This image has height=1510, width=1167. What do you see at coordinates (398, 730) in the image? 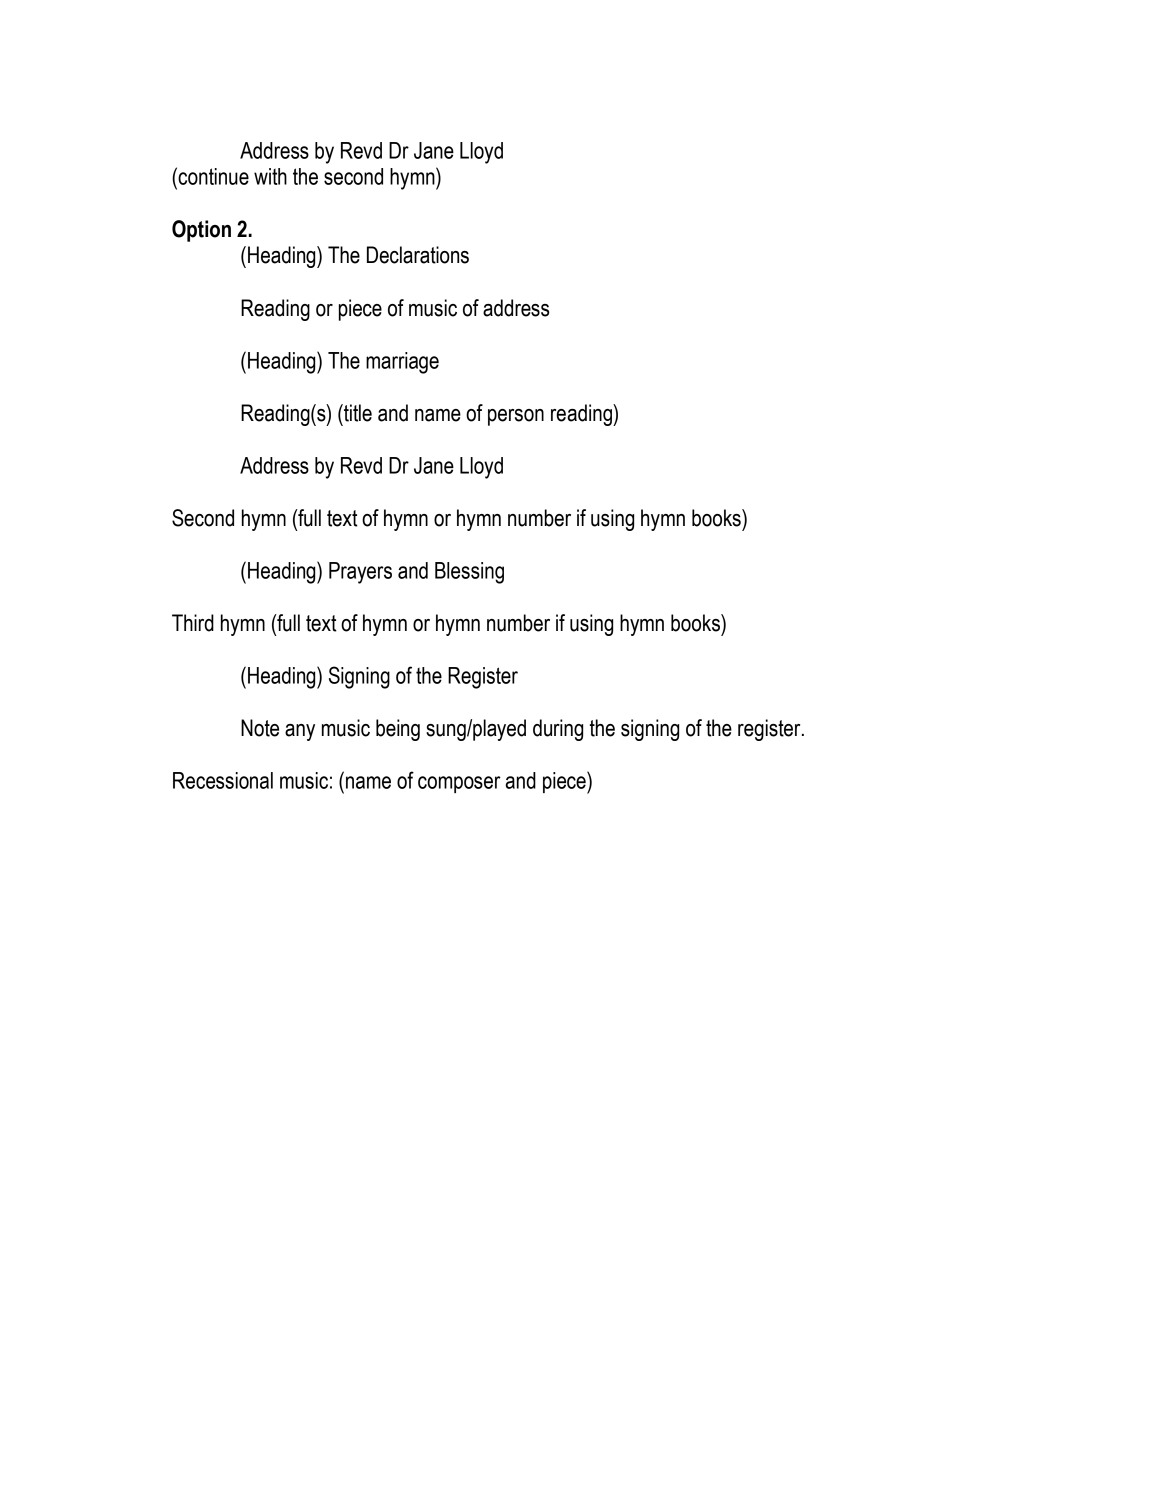
I see `being` at bounding box center [398, 730].
